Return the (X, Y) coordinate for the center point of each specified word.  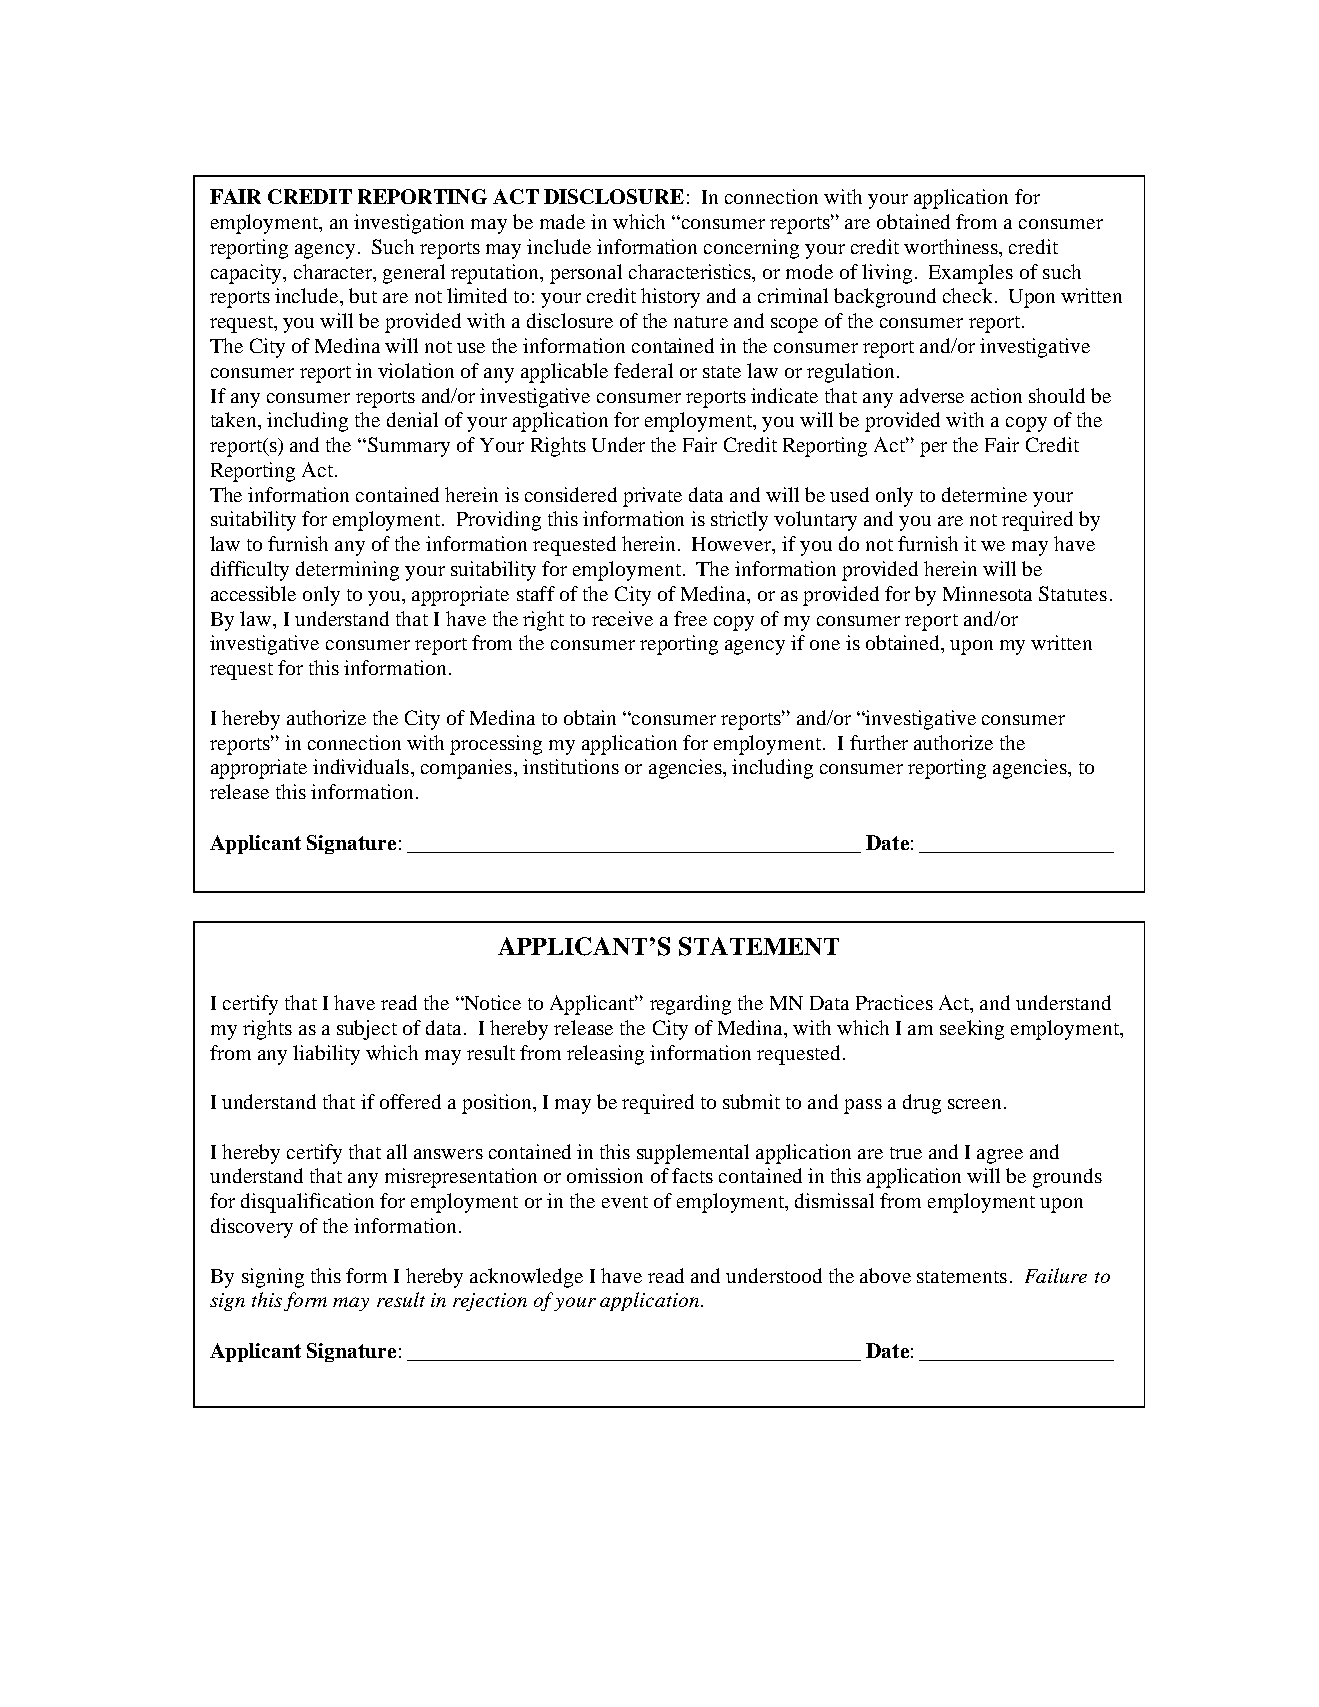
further (879, 742)
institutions (571, 766)
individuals (361, 766)
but (363, 295)
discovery (252, 1228)
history (670, 298)
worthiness (952, 246)
